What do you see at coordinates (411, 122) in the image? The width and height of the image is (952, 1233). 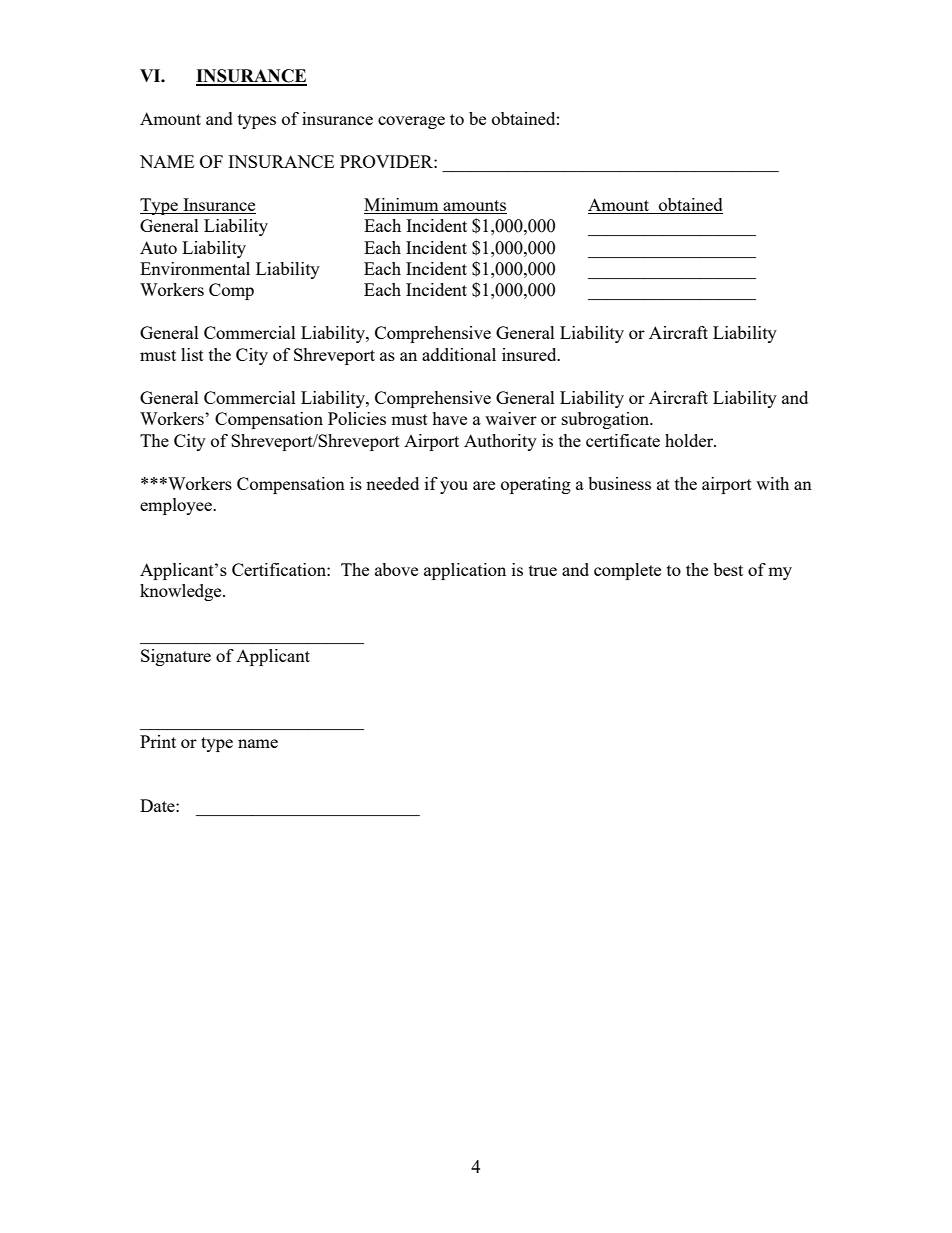 I see `coverage` at bounding box center [411, 122].
